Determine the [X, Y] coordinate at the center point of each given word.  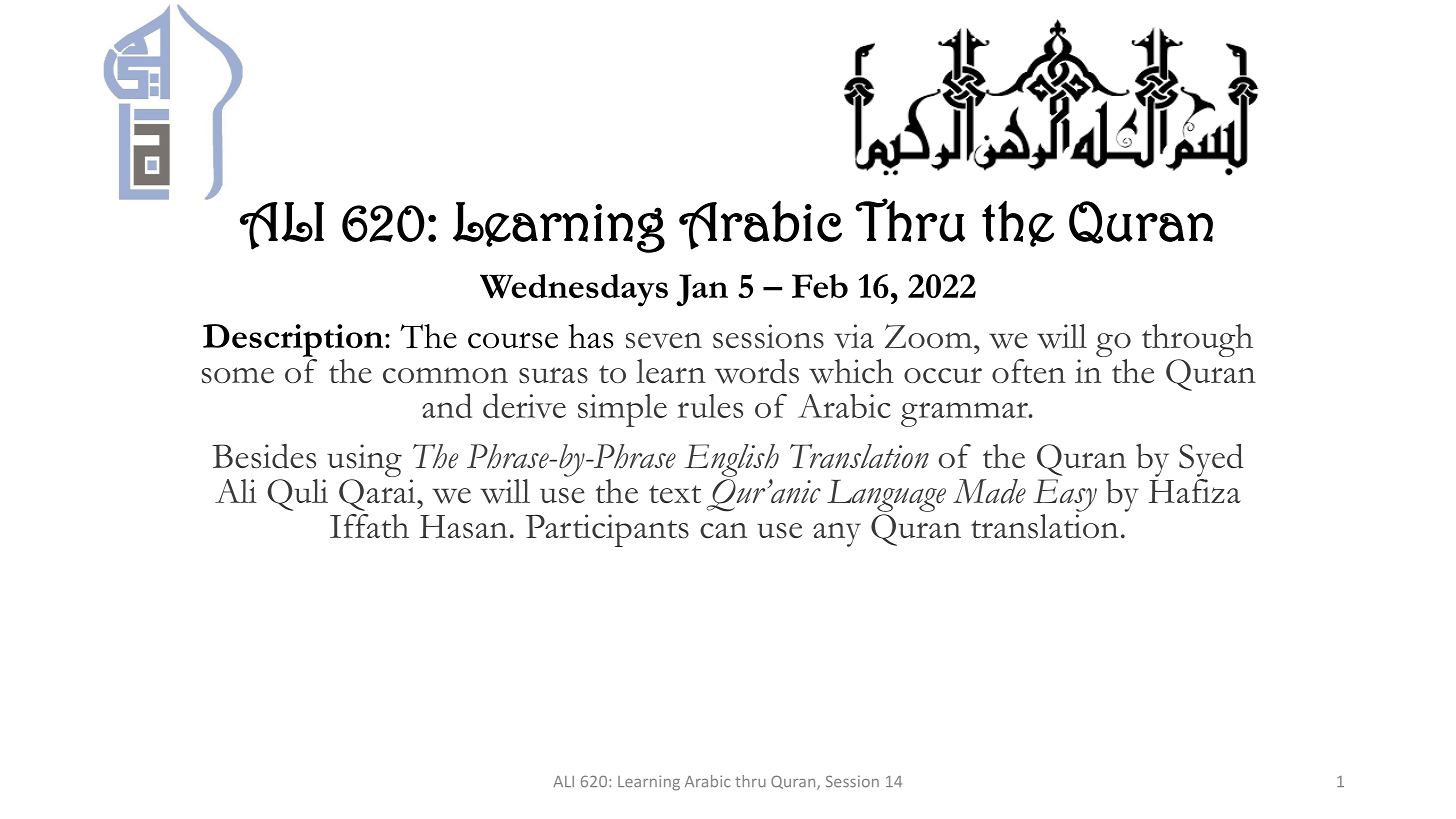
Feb [820, 286]
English [731, 460]
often [1029, 371]
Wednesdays [574, 290]
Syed [1211, 460]
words [757, 371]
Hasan [463, 527]
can [723, 531]
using [364, 462]
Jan [702, 290]
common [445, 376]
